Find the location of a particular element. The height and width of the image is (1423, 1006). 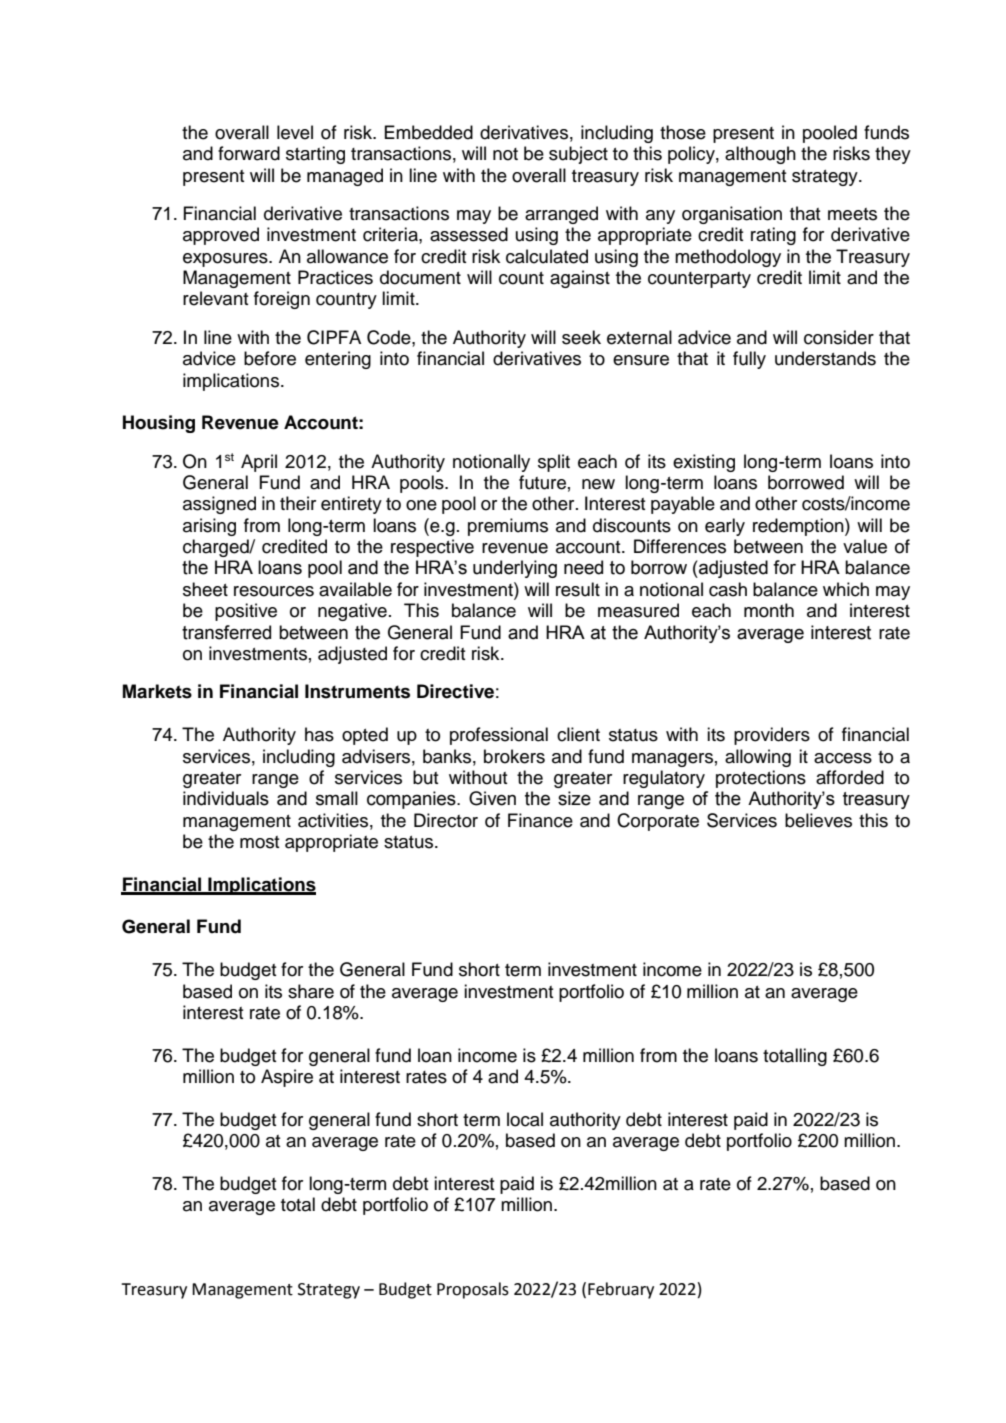

forward is located at coordinates (249, 153).
